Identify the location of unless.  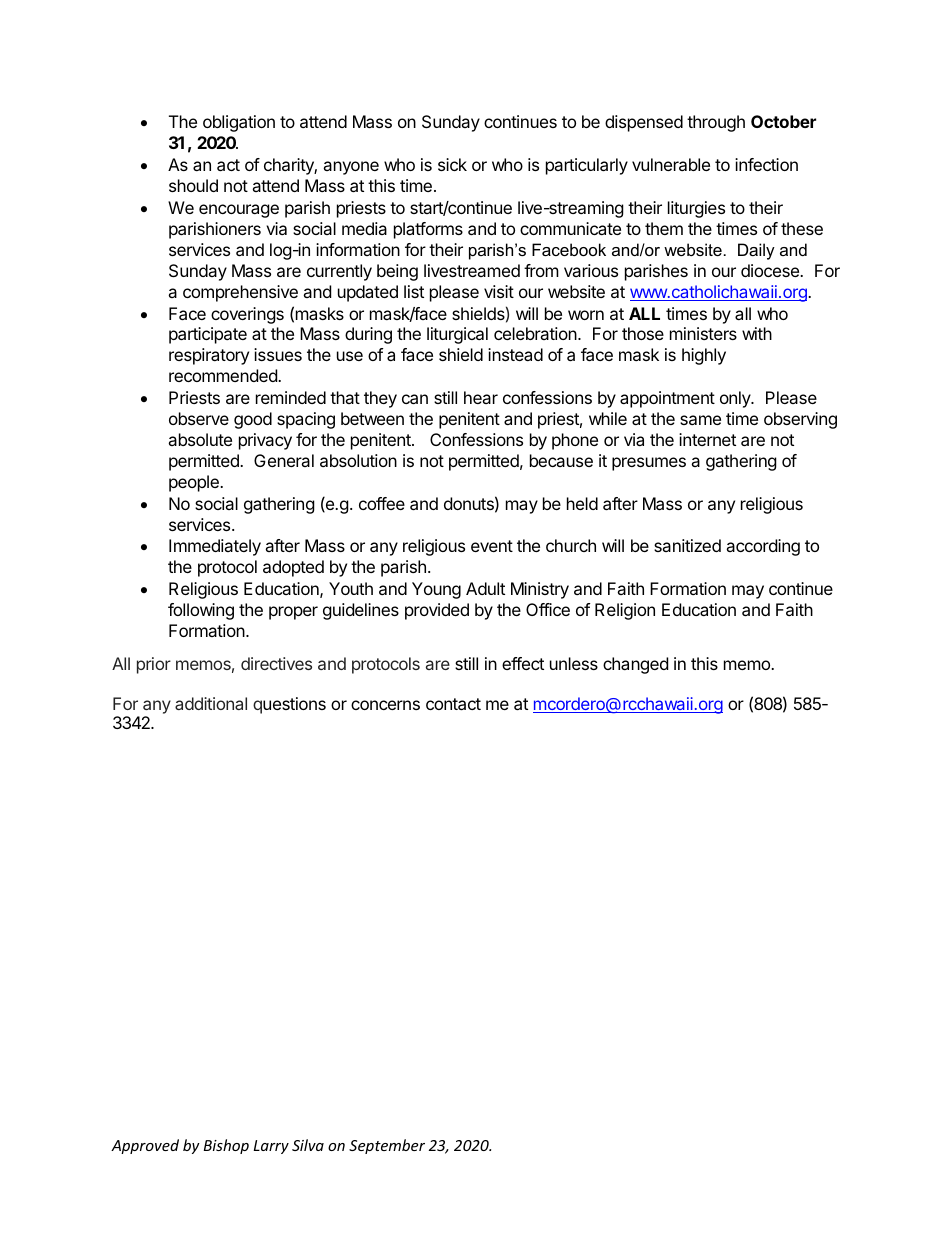
(574, 663).
